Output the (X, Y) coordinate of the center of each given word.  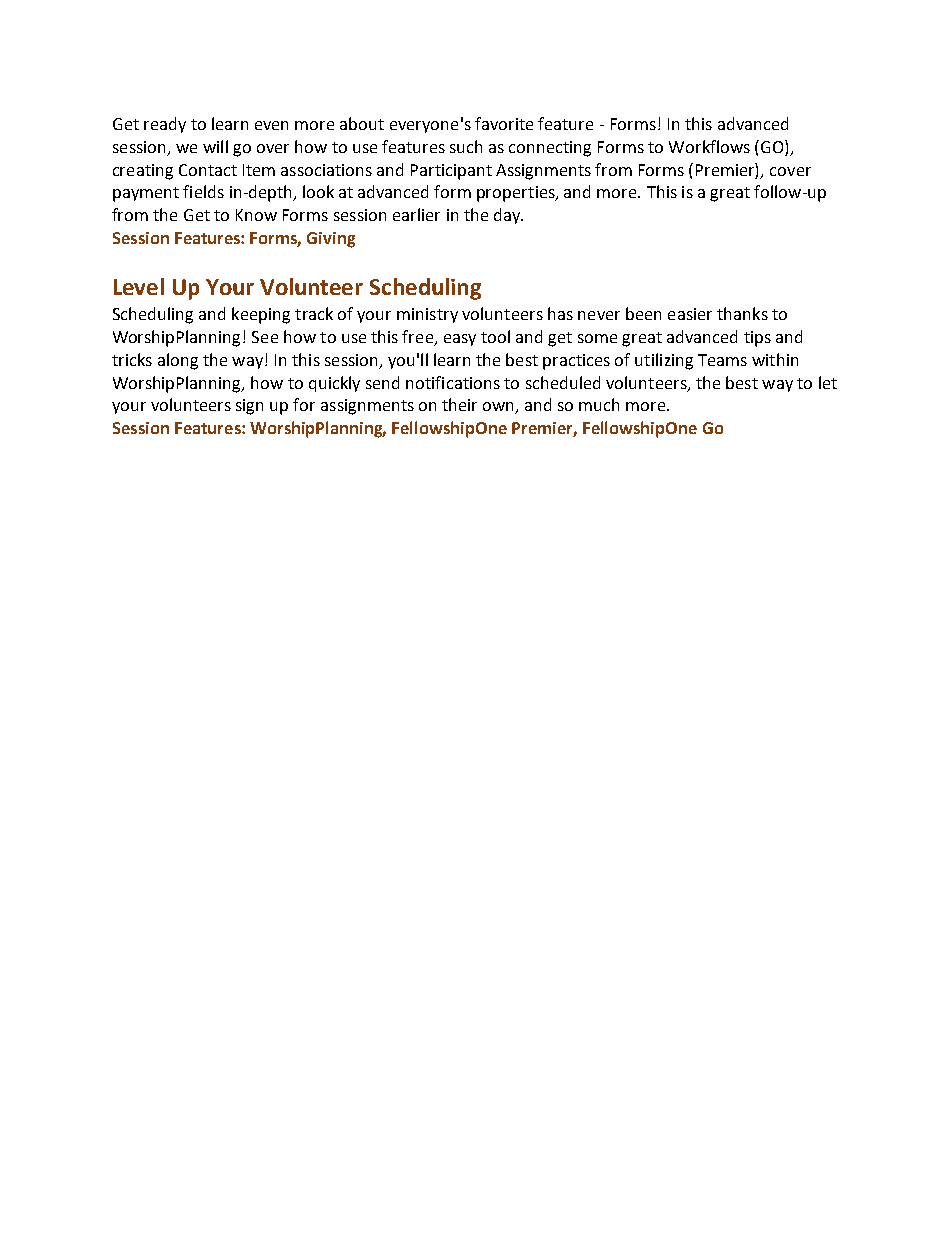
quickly (334, 384)
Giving (331, 240)
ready (165, 125)
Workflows (709, 146)
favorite (504, 123)
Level (139, 286)
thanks (742, 313)
